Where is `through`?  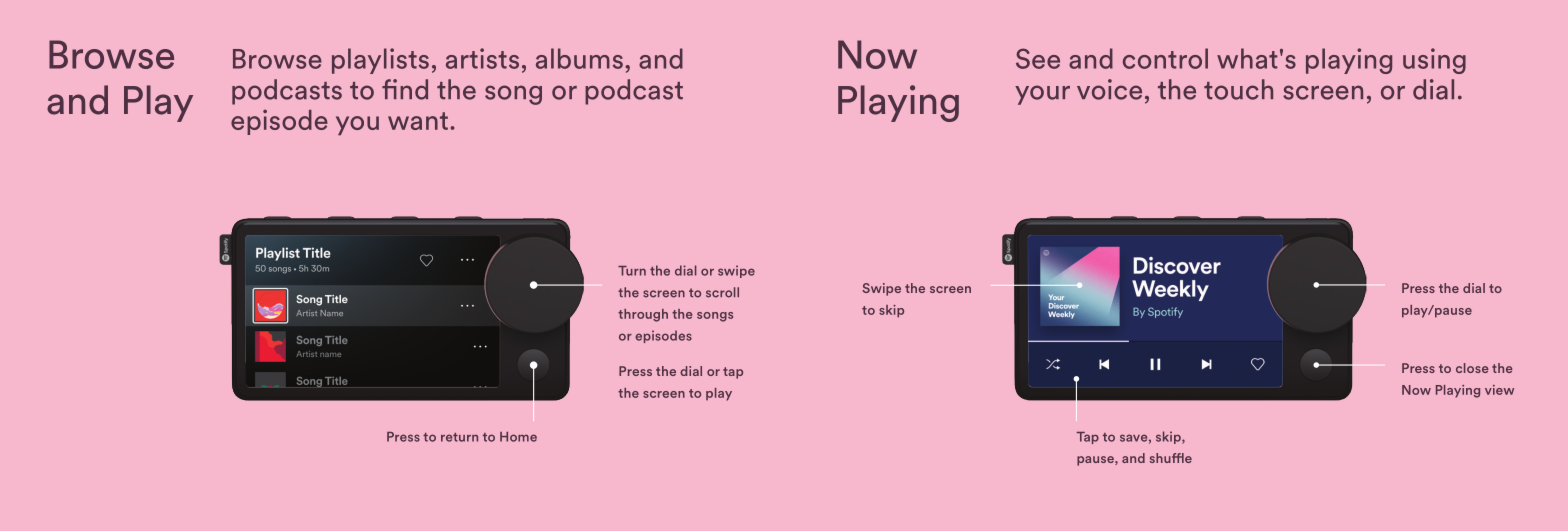
through is located at coordinates (643, 315).
